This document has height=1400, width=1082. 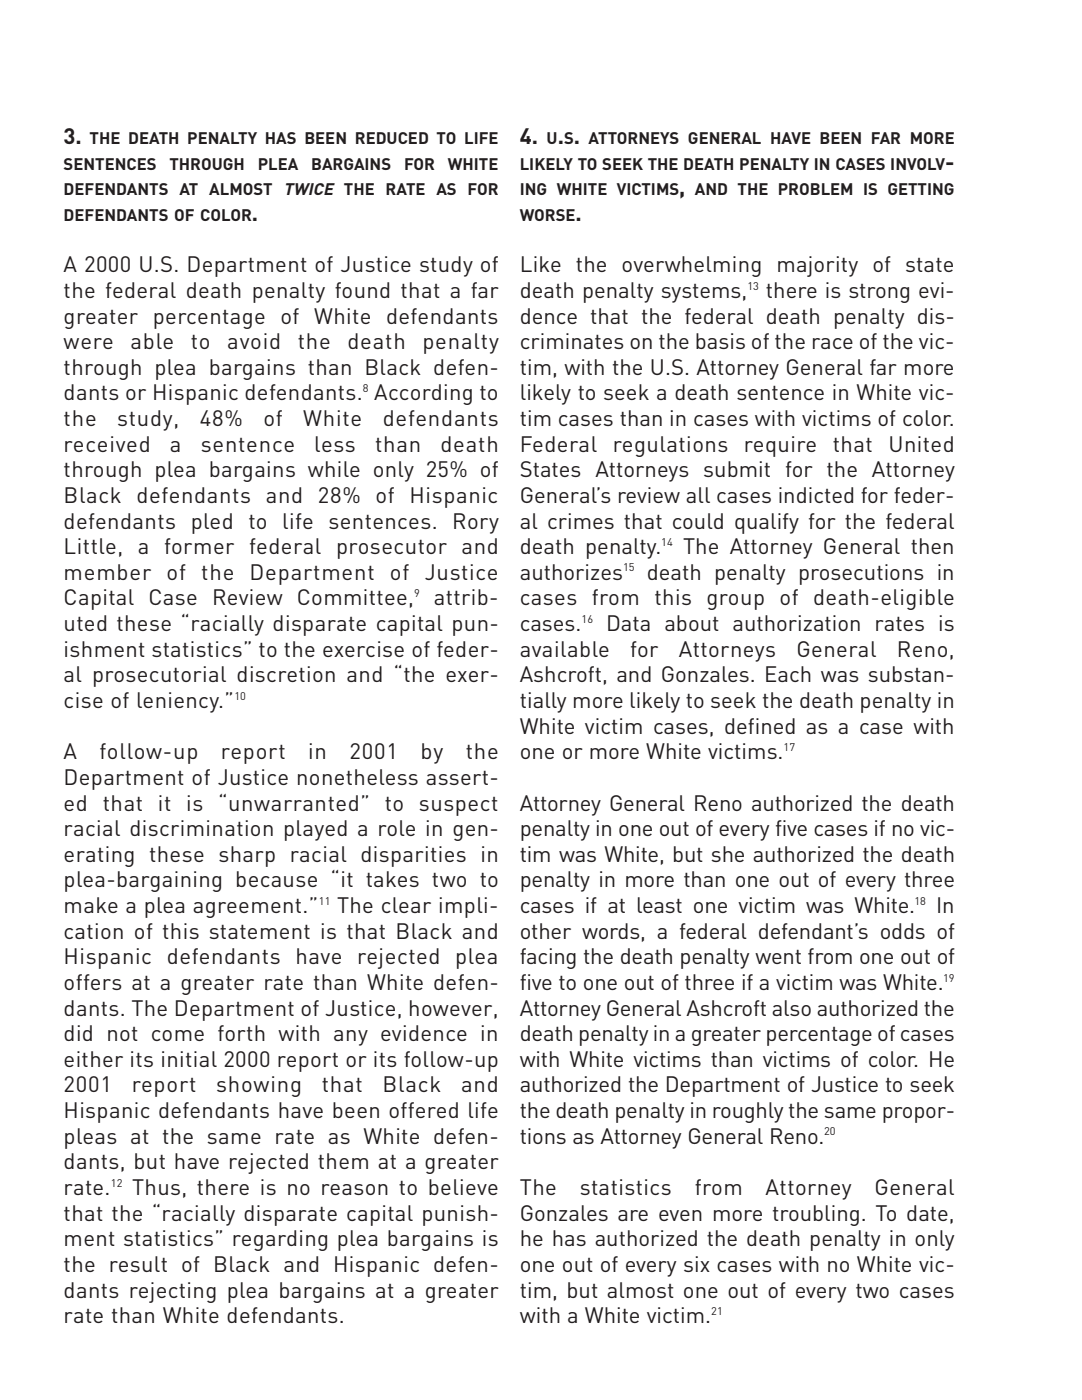 I want to click on discretion, so click(x=286, y=674).
